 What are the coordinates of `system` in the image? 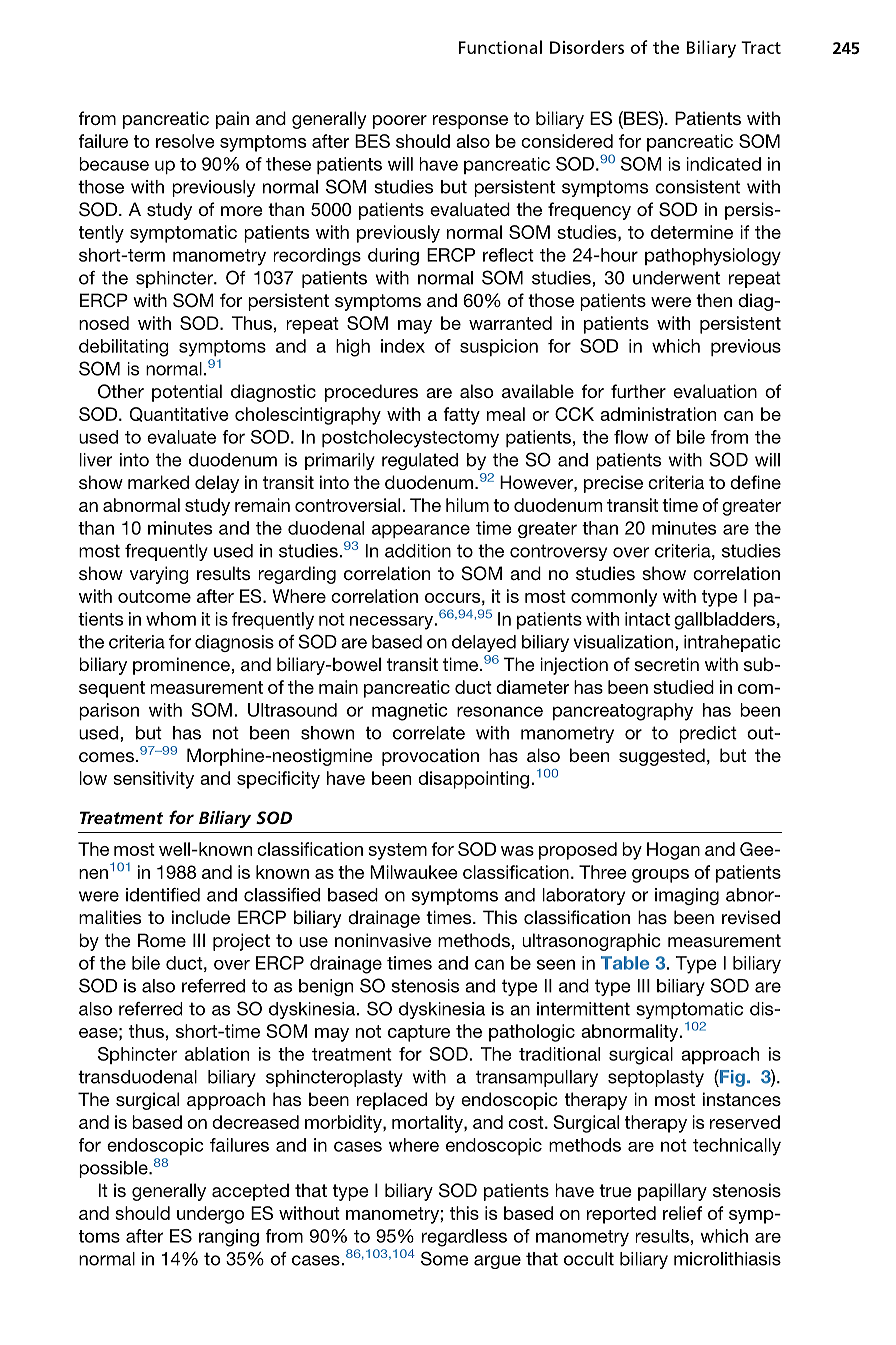 It's located at (397, 851).
